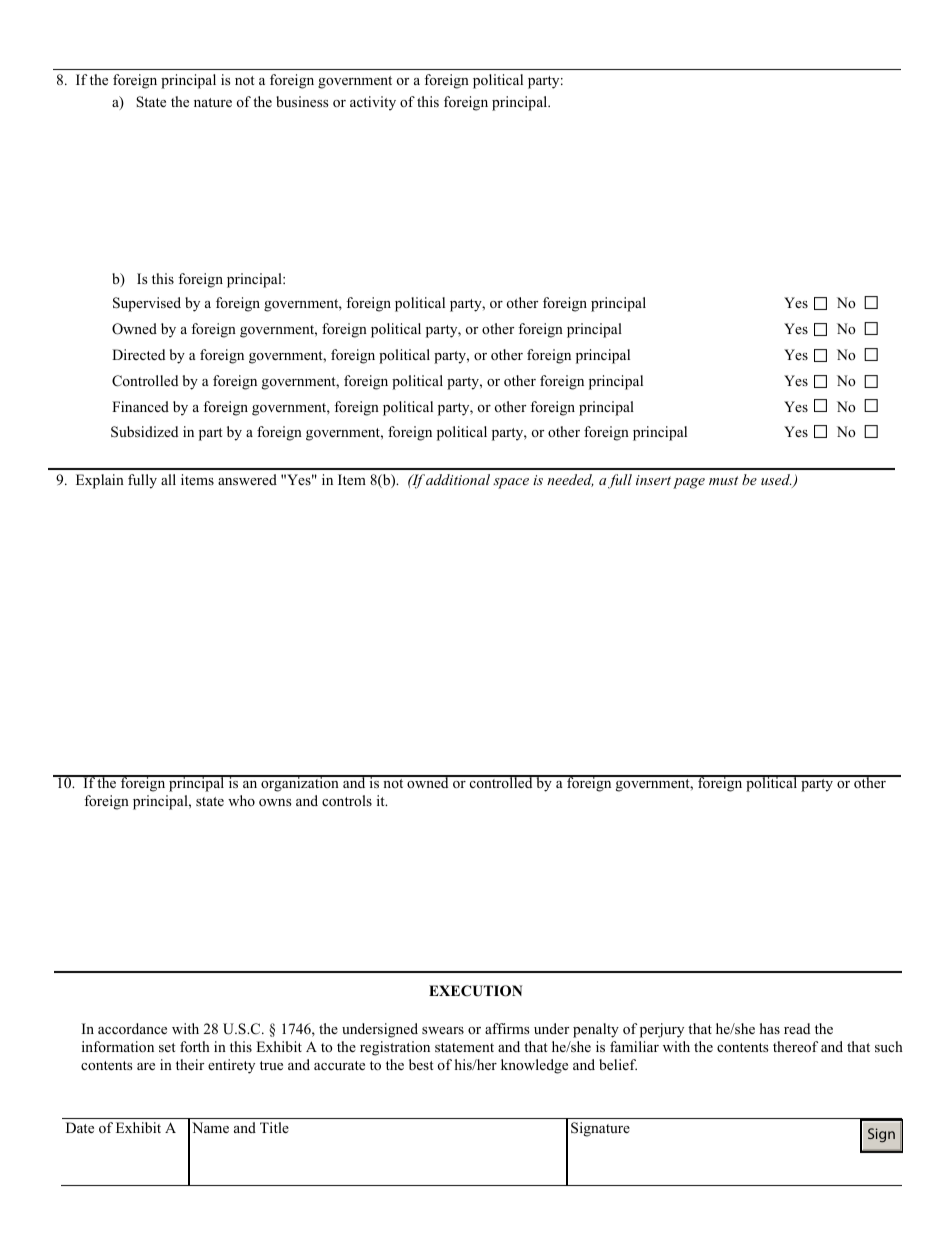 This screenshot has width=952, height=1233. I want to click on all, so click(168, 479).
